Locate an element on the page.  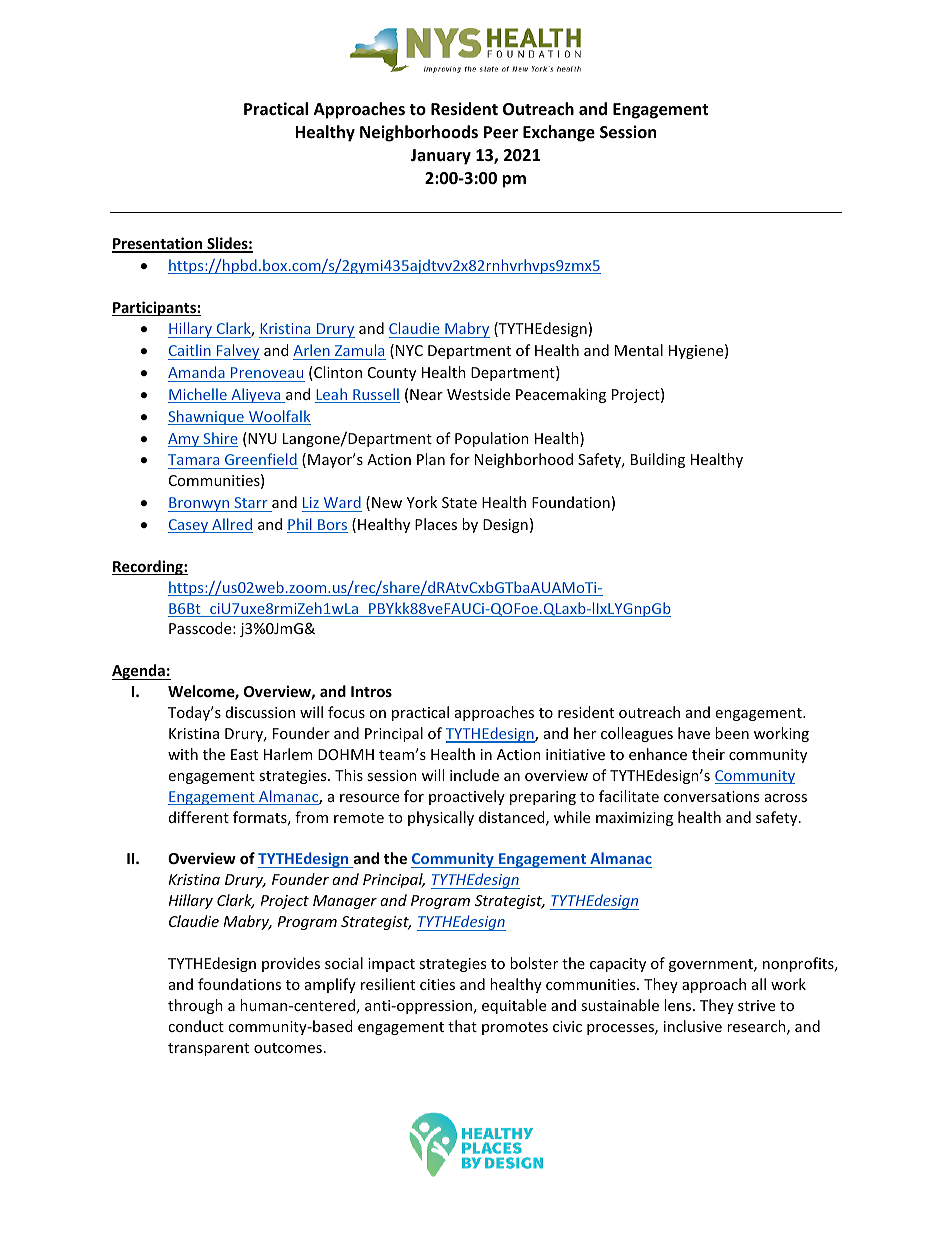
Caitlin is located at coordinates (190, 350).
